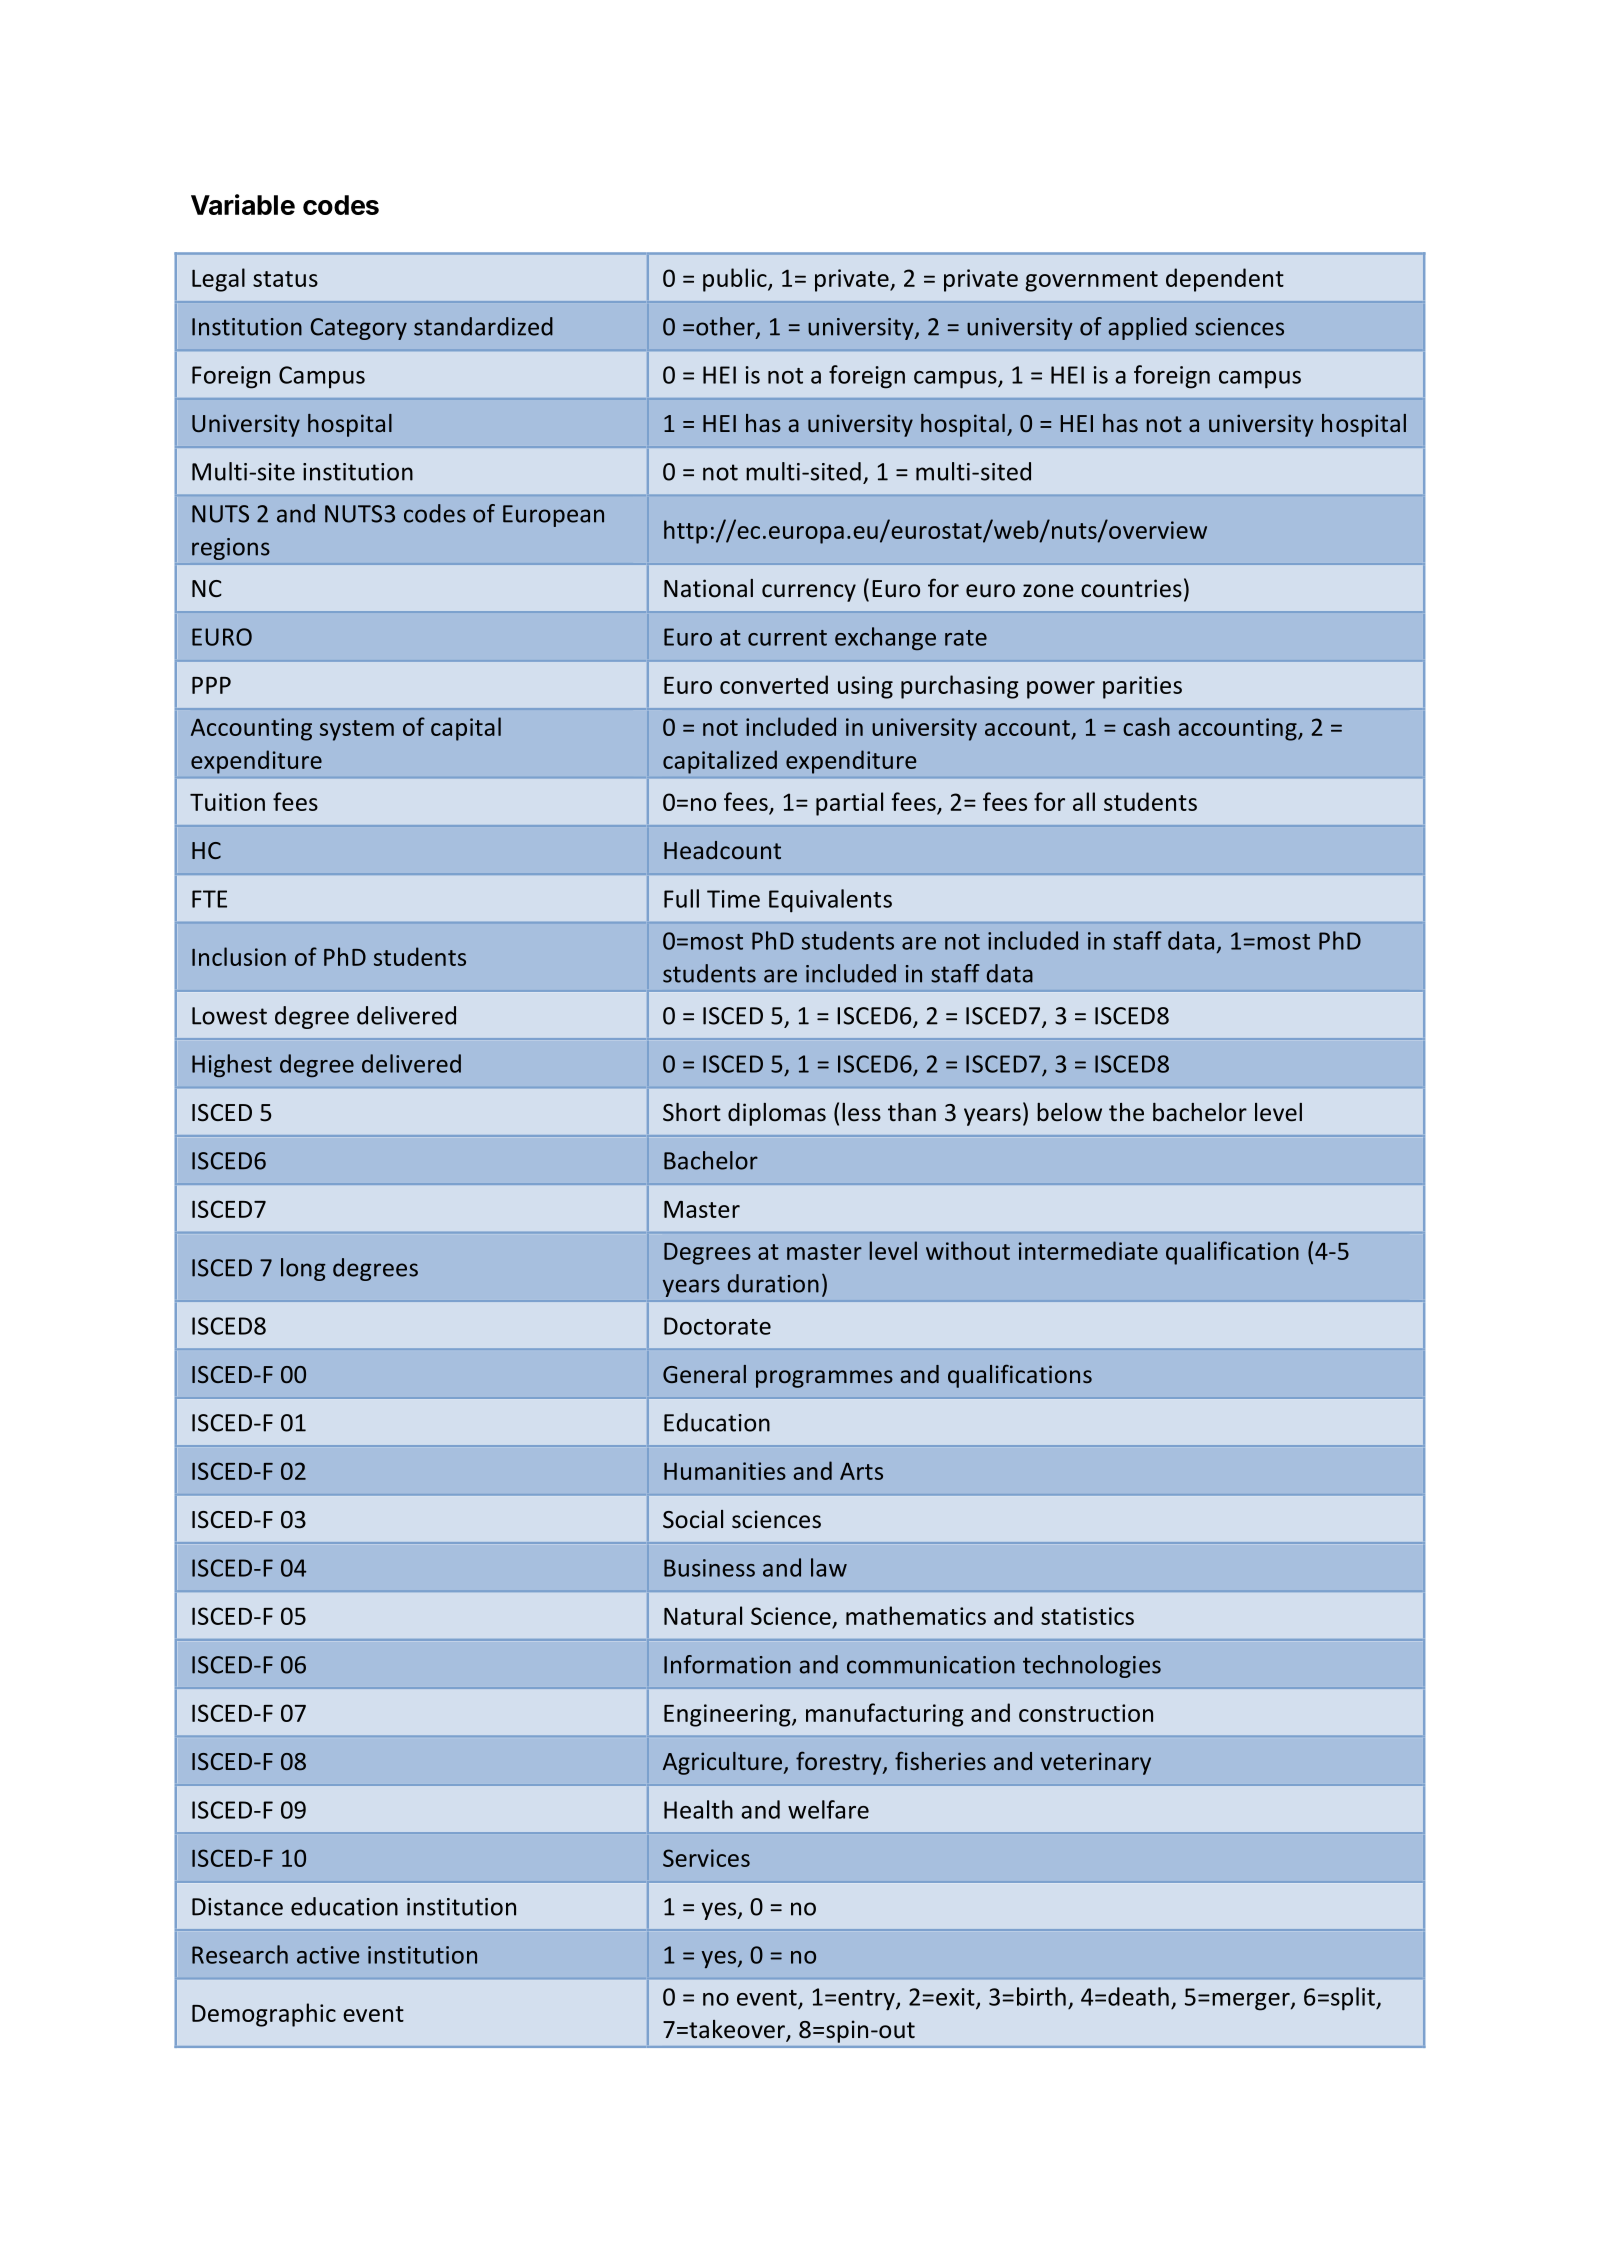  What do you see at coordinates (1069, 1112) in the page?
I see `below` at bounding box center [1069, 1112].
